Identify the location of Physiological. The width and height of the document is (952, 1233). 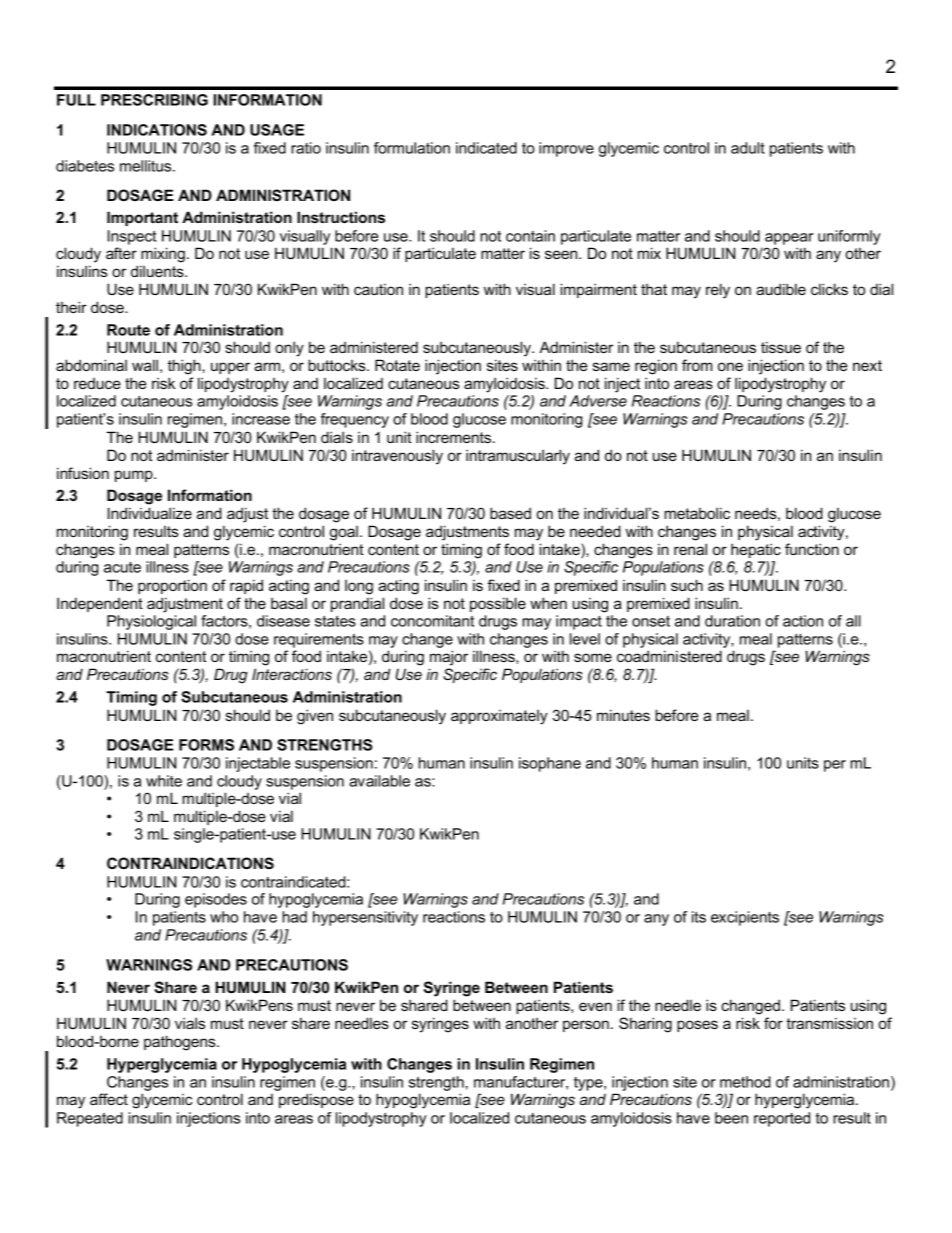
(151, 622).
